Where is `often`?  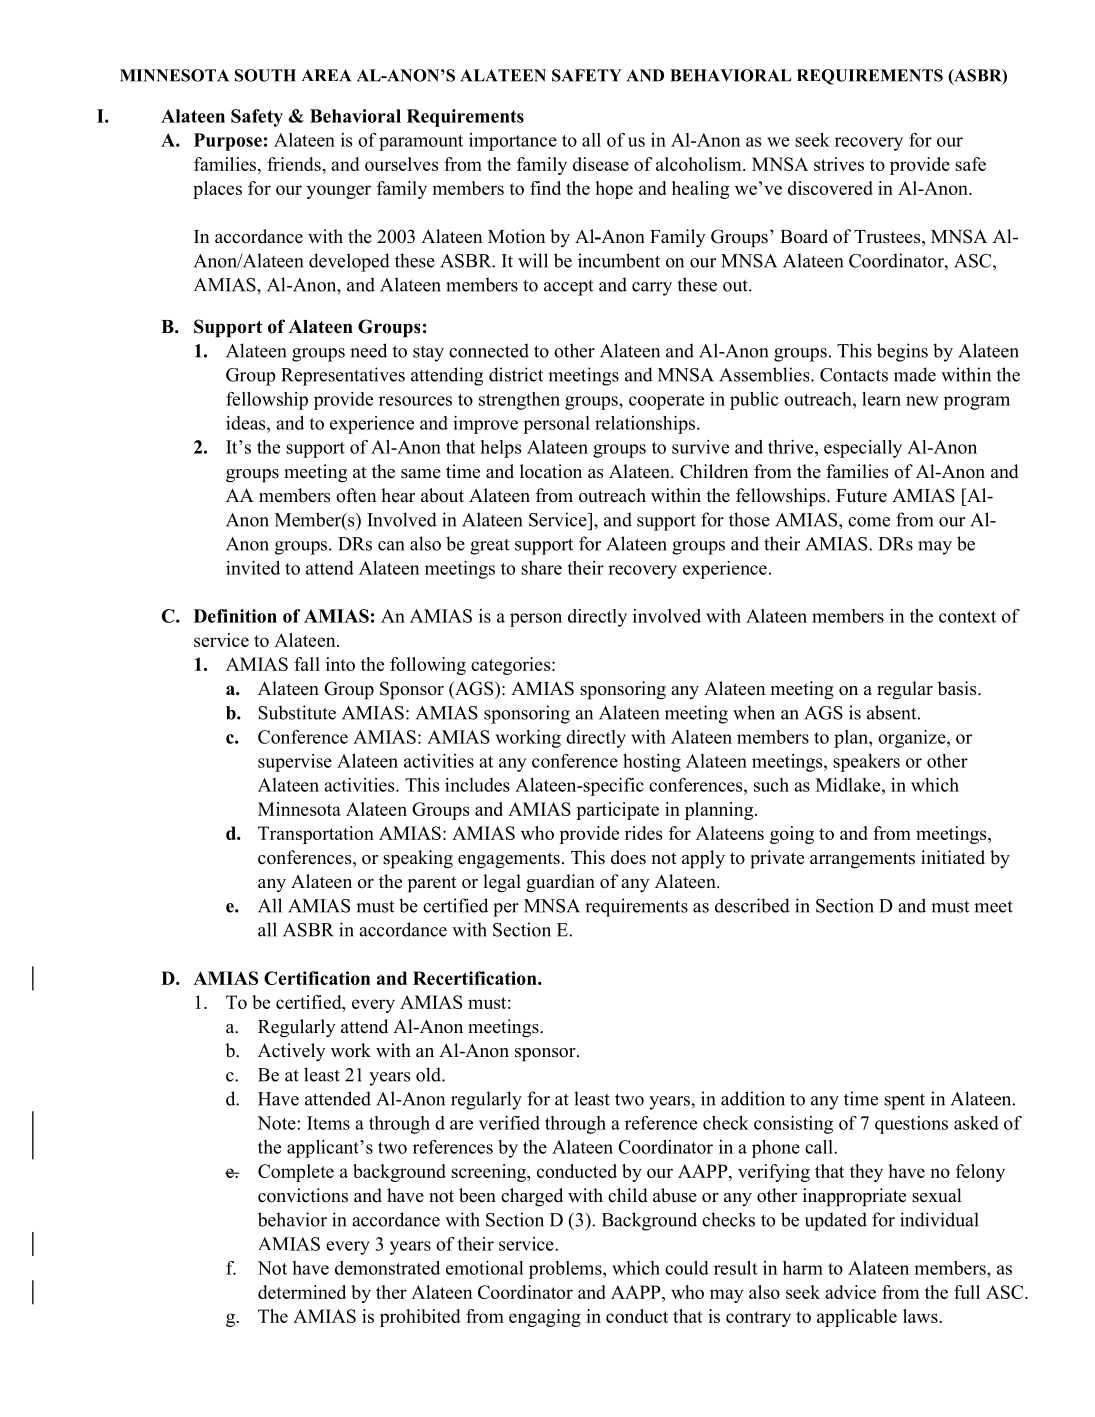
often is located at coordinates (356, 495).
